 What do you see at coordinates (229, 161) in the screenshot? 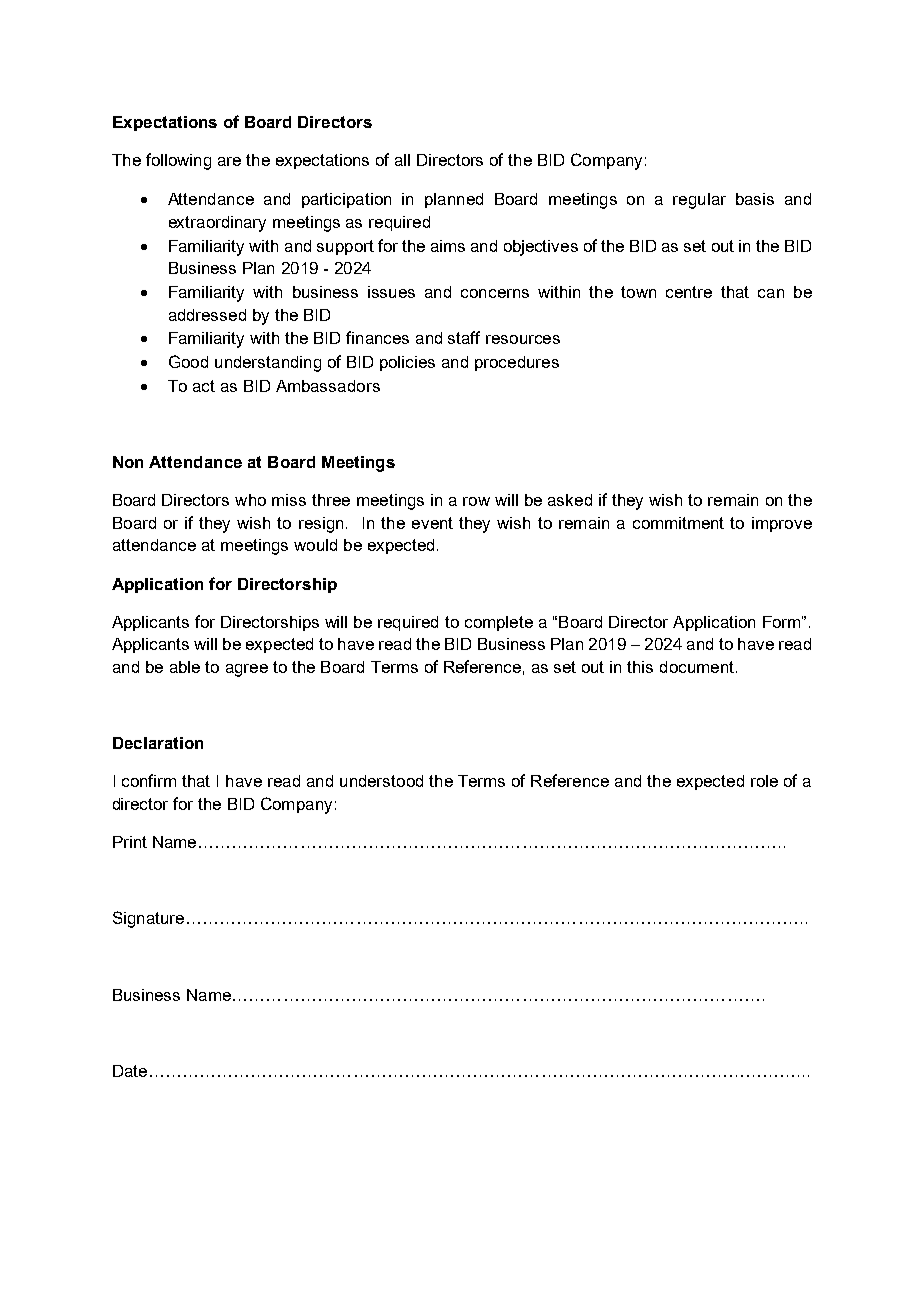
I see `are` at bounding box center [229, 161].
